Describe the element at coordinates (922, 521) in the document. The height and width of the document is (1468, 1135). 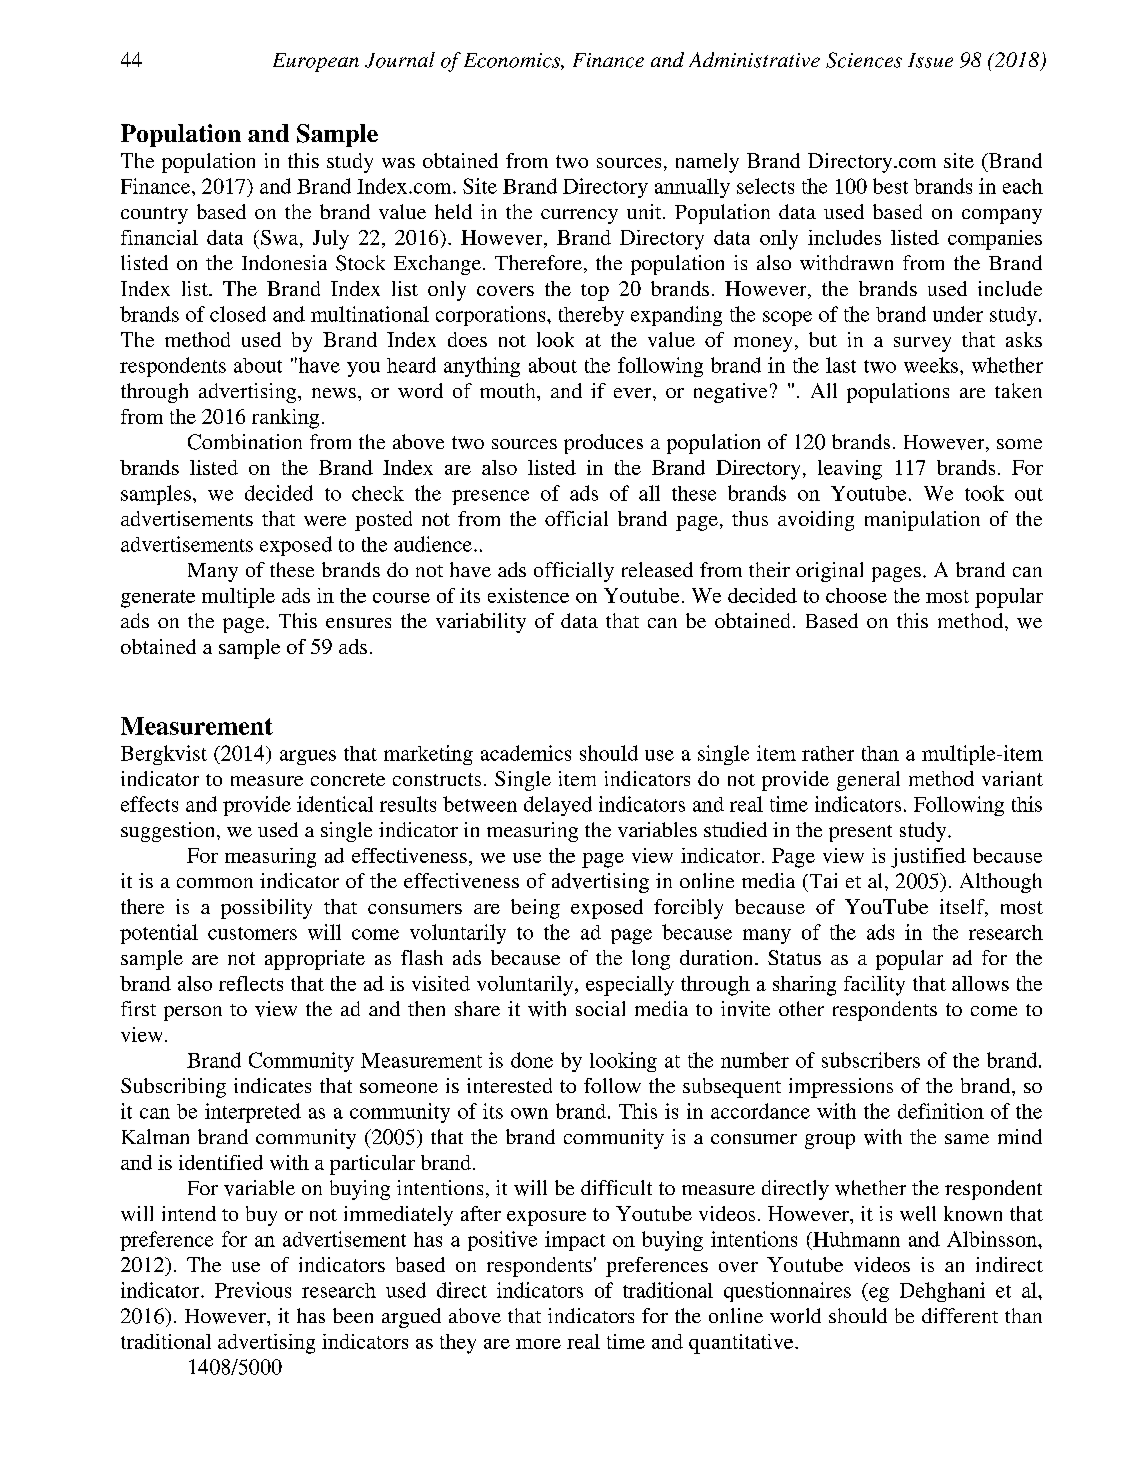
I see `manipulation` at that location.
